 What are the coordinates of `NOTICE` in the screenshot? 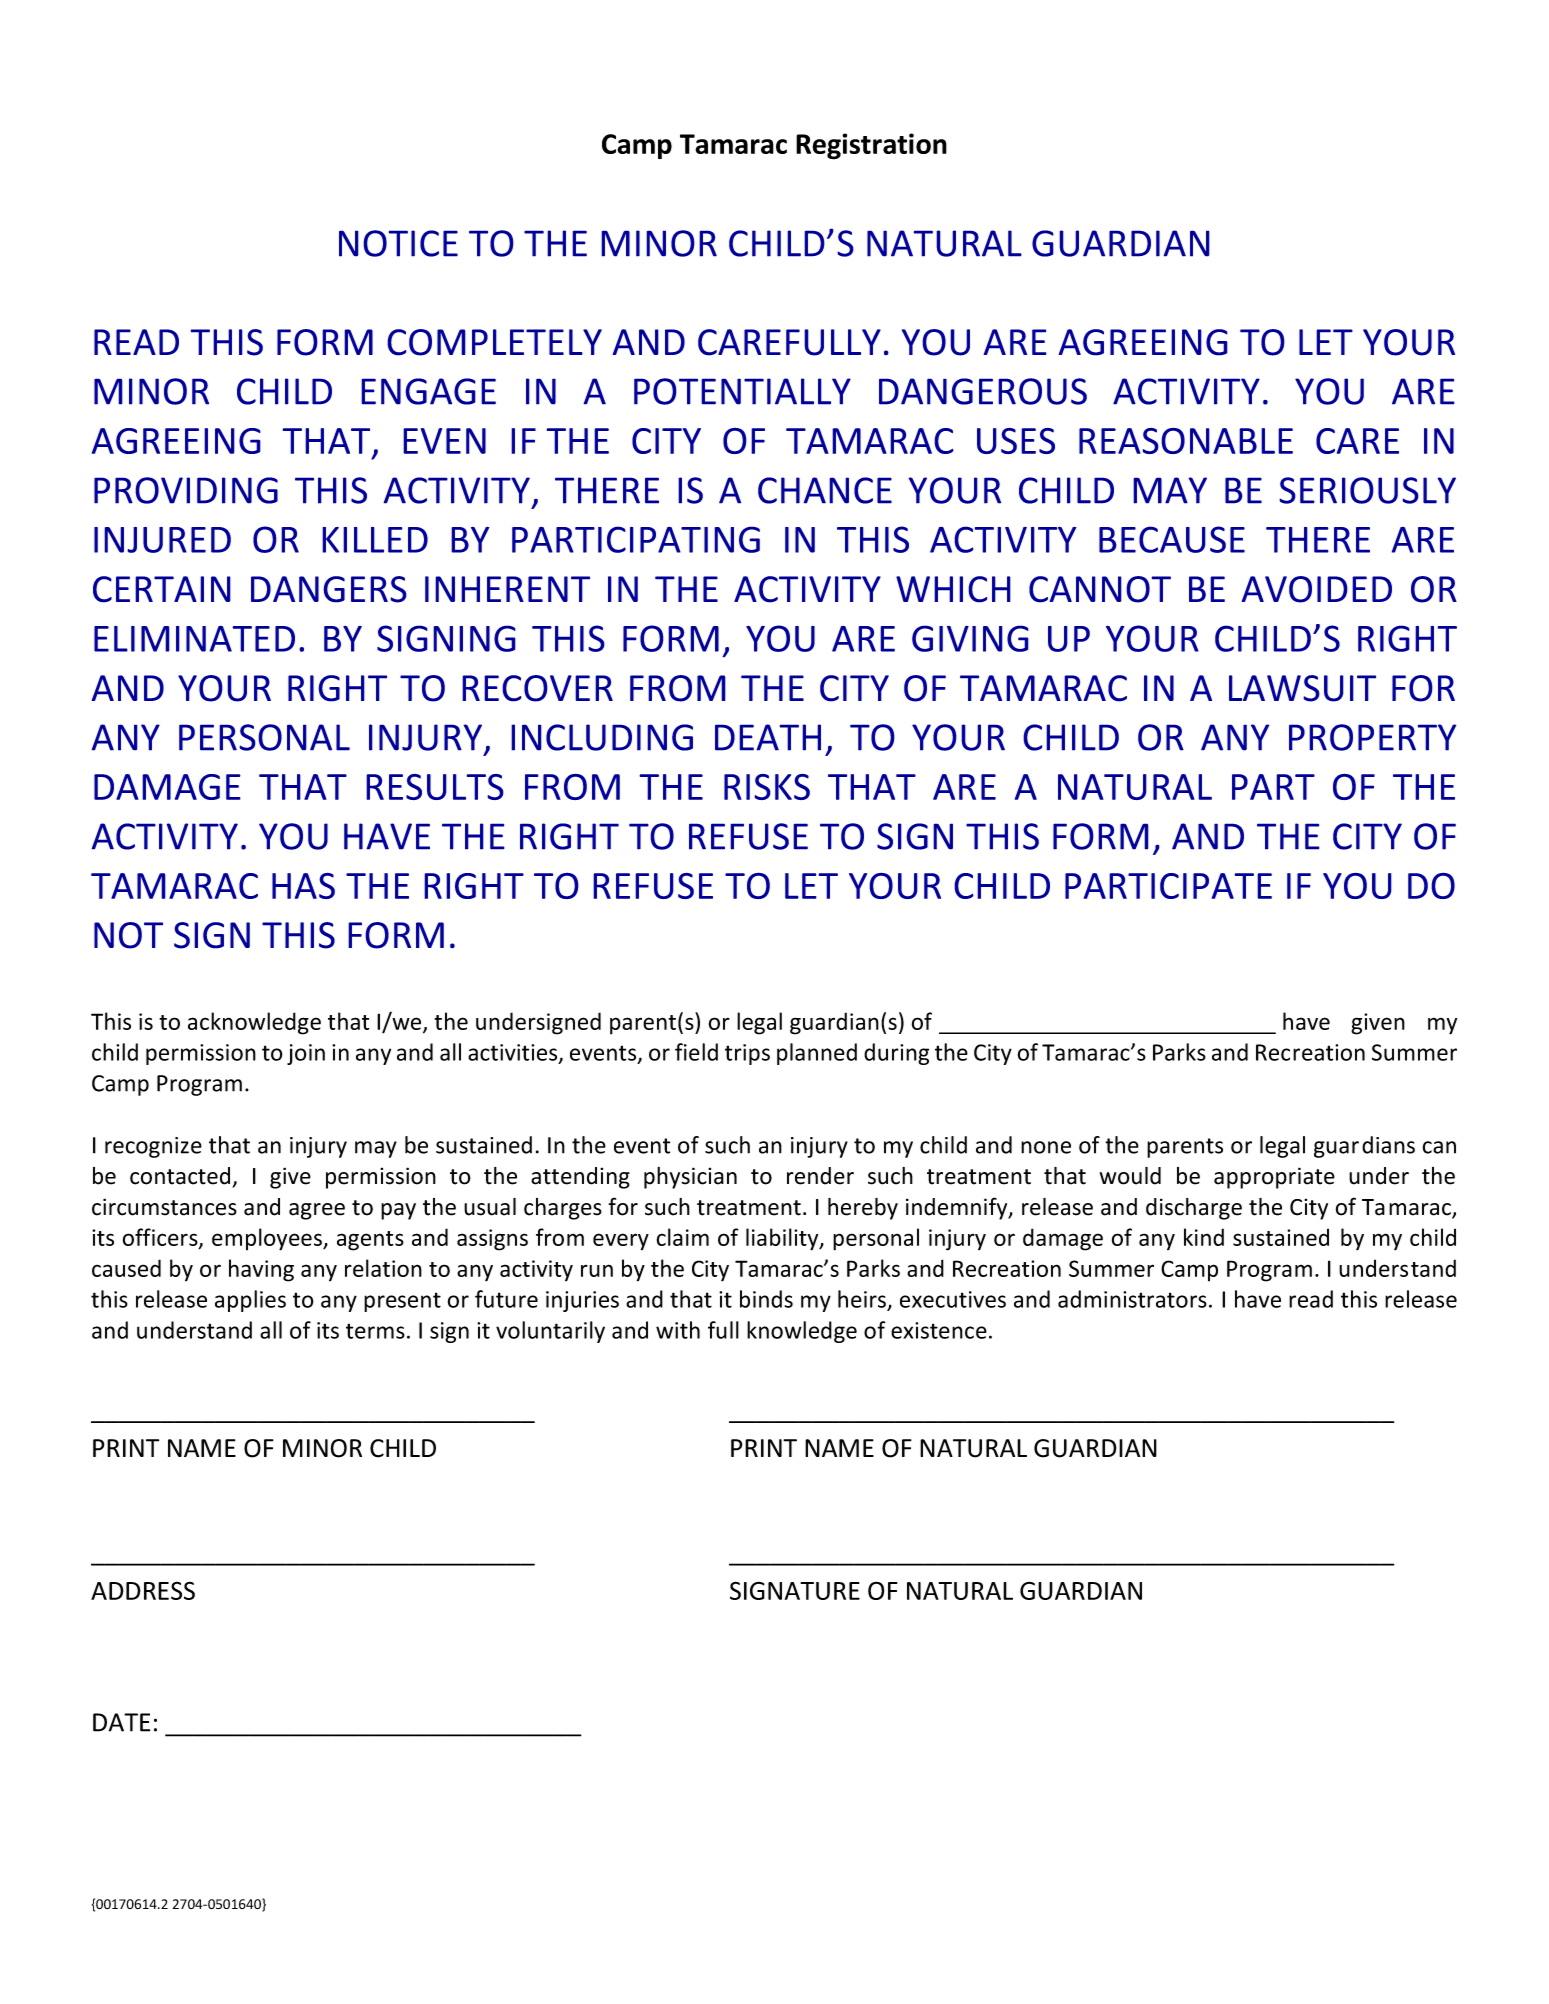 It's located at (398, 243).
